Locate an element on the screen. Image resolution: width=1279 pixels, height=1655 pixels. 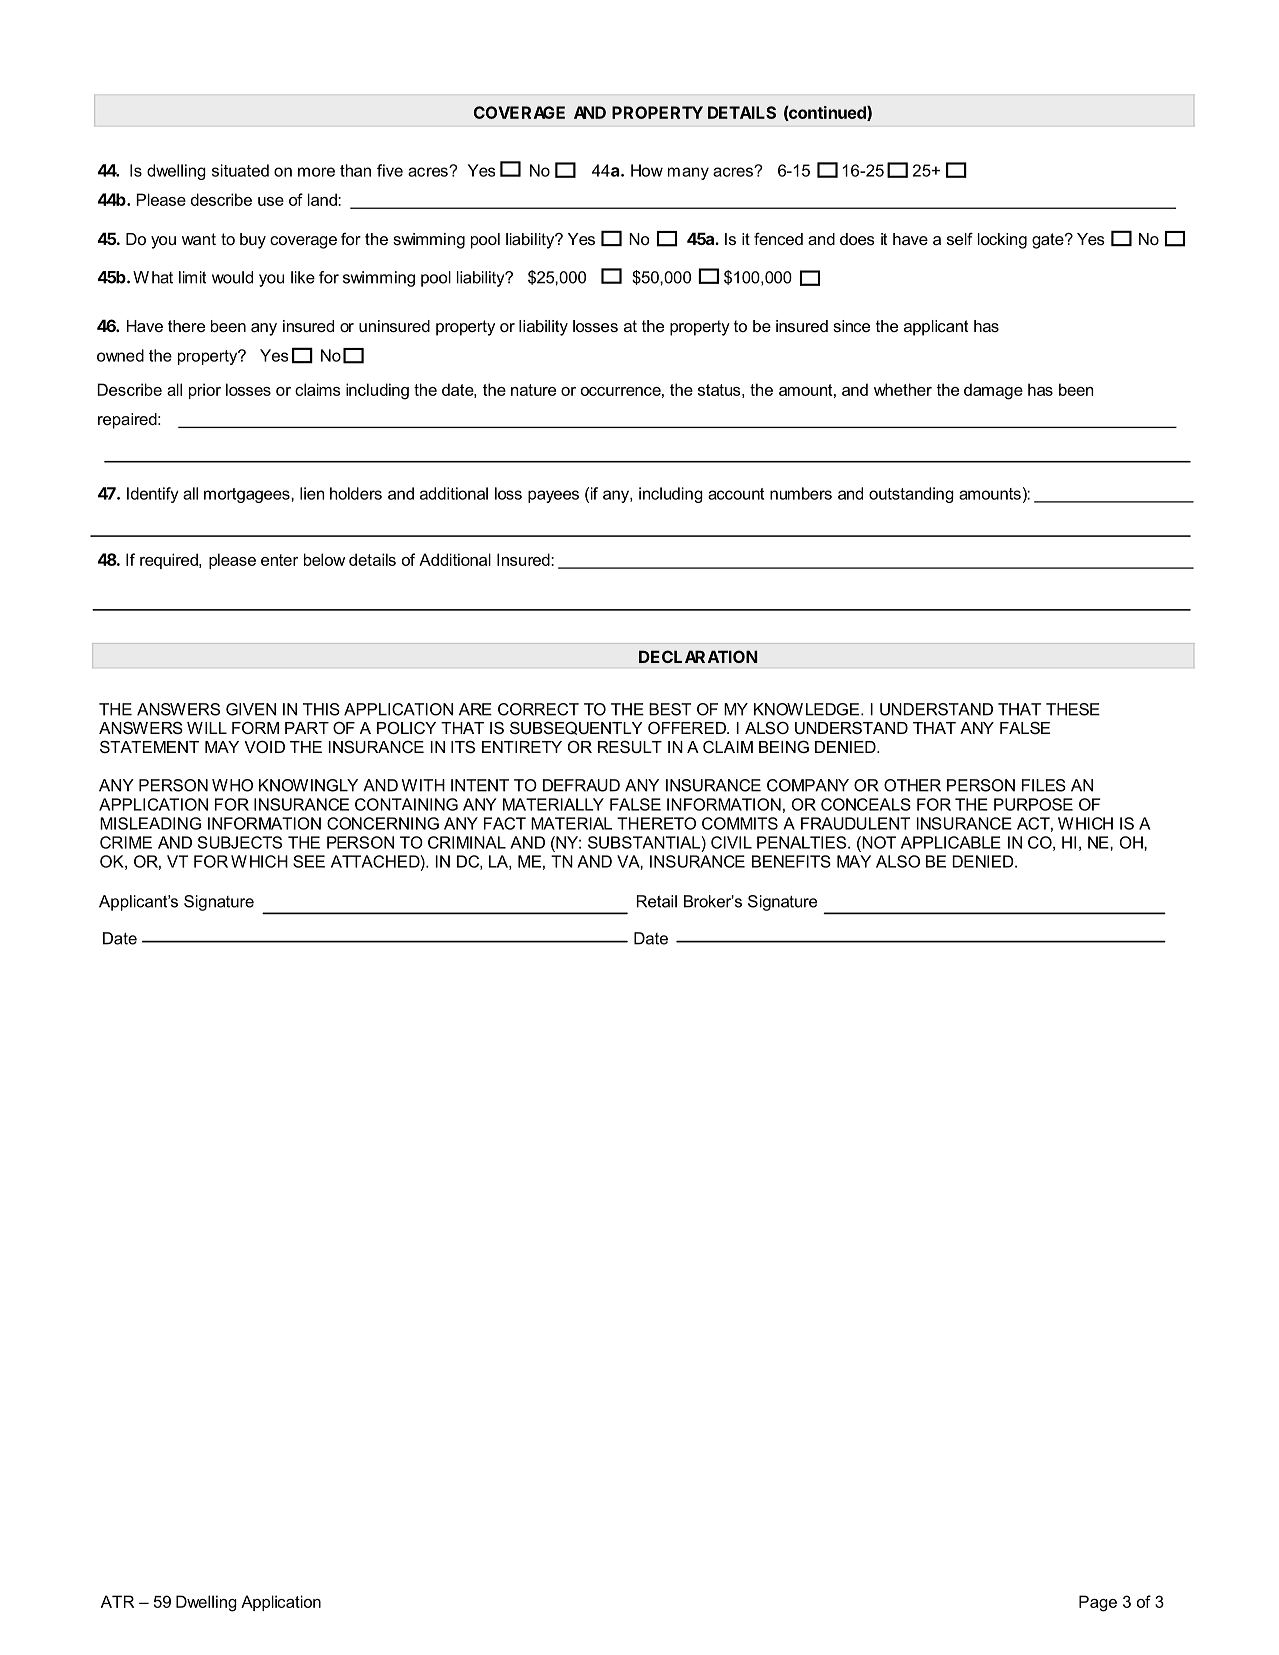
lien is located at coordinates (312, 493).
